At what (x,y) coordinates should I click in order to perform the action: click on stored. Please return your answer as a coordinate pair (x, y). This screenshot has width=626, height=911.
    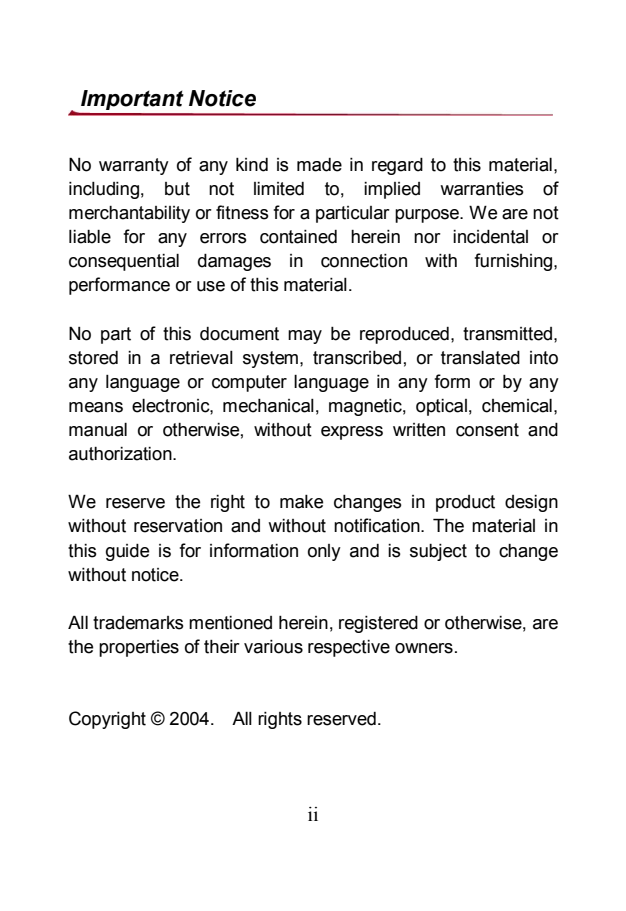
    Looking at the image, I should click on (93, 358).
